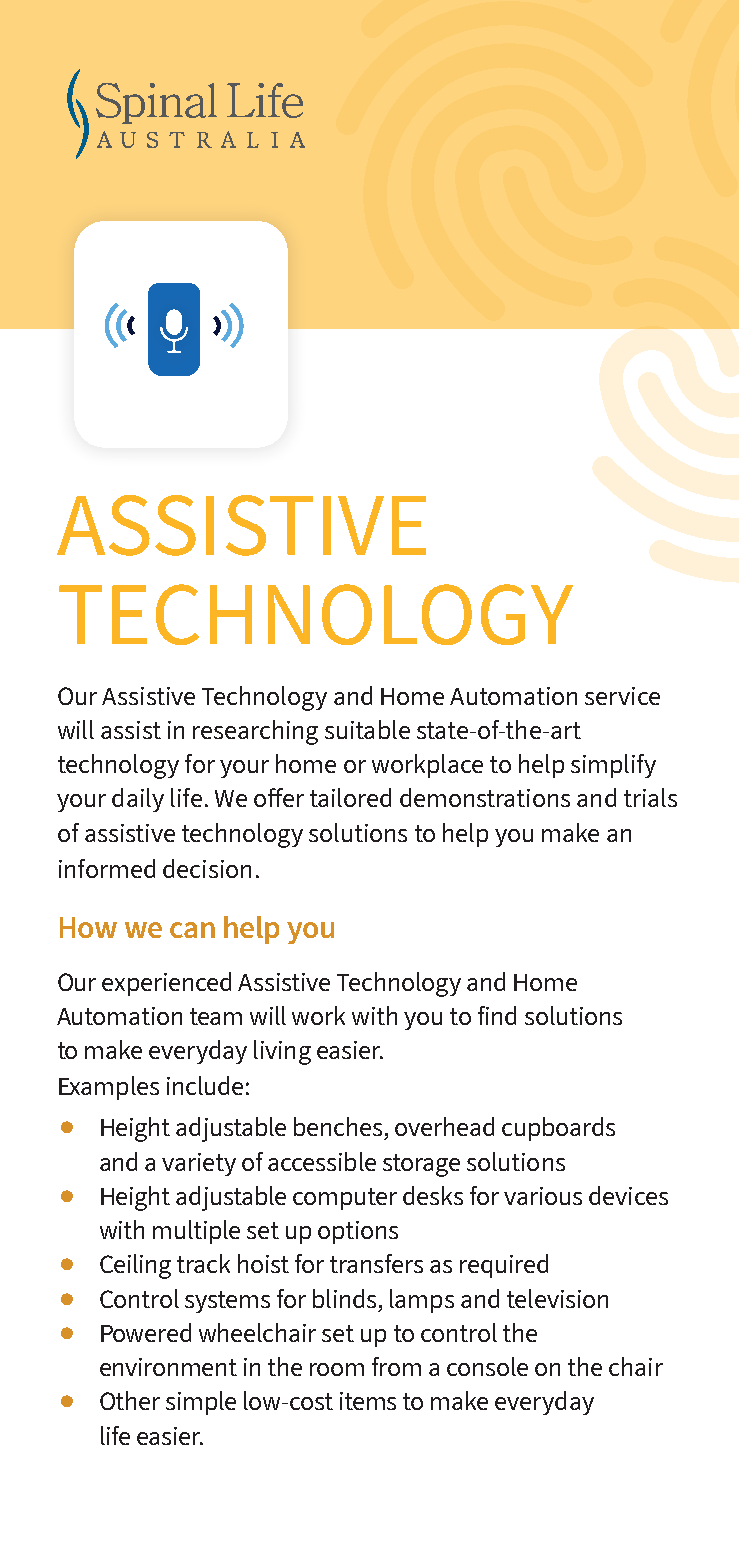  Describe the element at coordinates (543, 1196) in the screenshot. I see `various` at that location.
